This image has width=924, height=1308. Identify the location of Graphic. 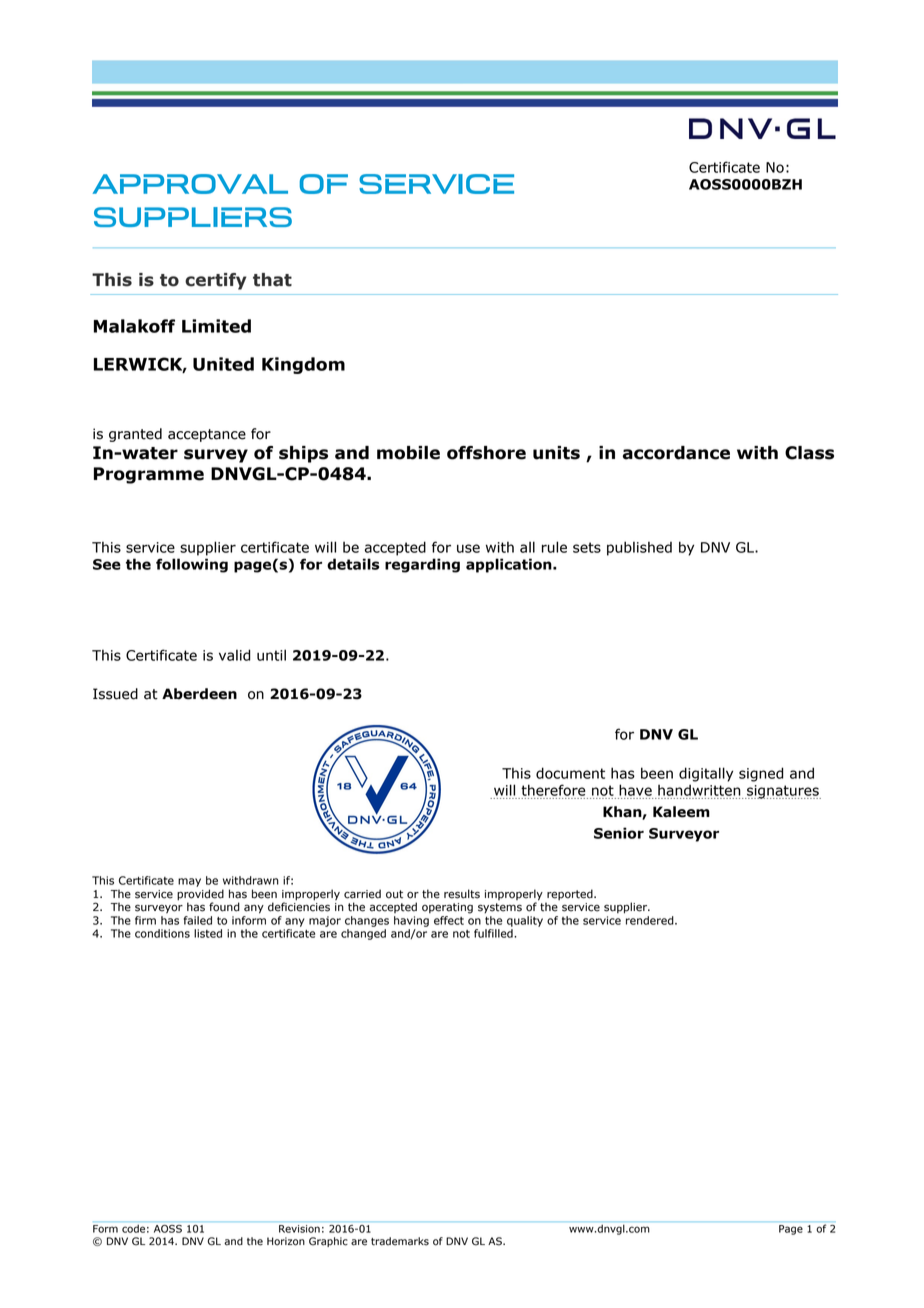
(328, 1242).
